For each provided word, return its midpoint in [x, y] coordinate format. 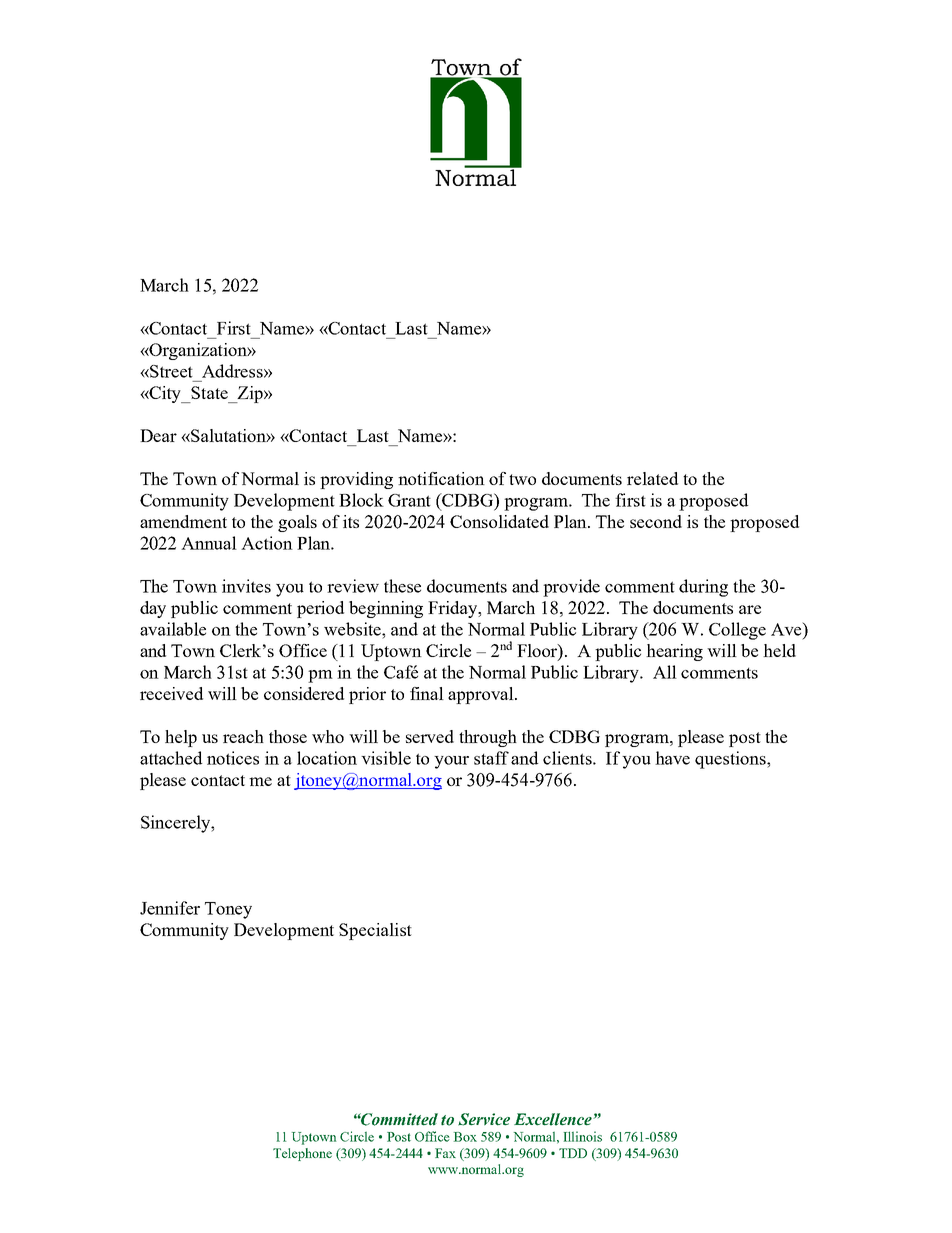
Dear [158, 435]
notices [233, 758]
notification [441, 478]
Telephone [302, 1154]
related [652, 478]
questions [731, 760]
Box [465, 1137]
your [451, 762]
